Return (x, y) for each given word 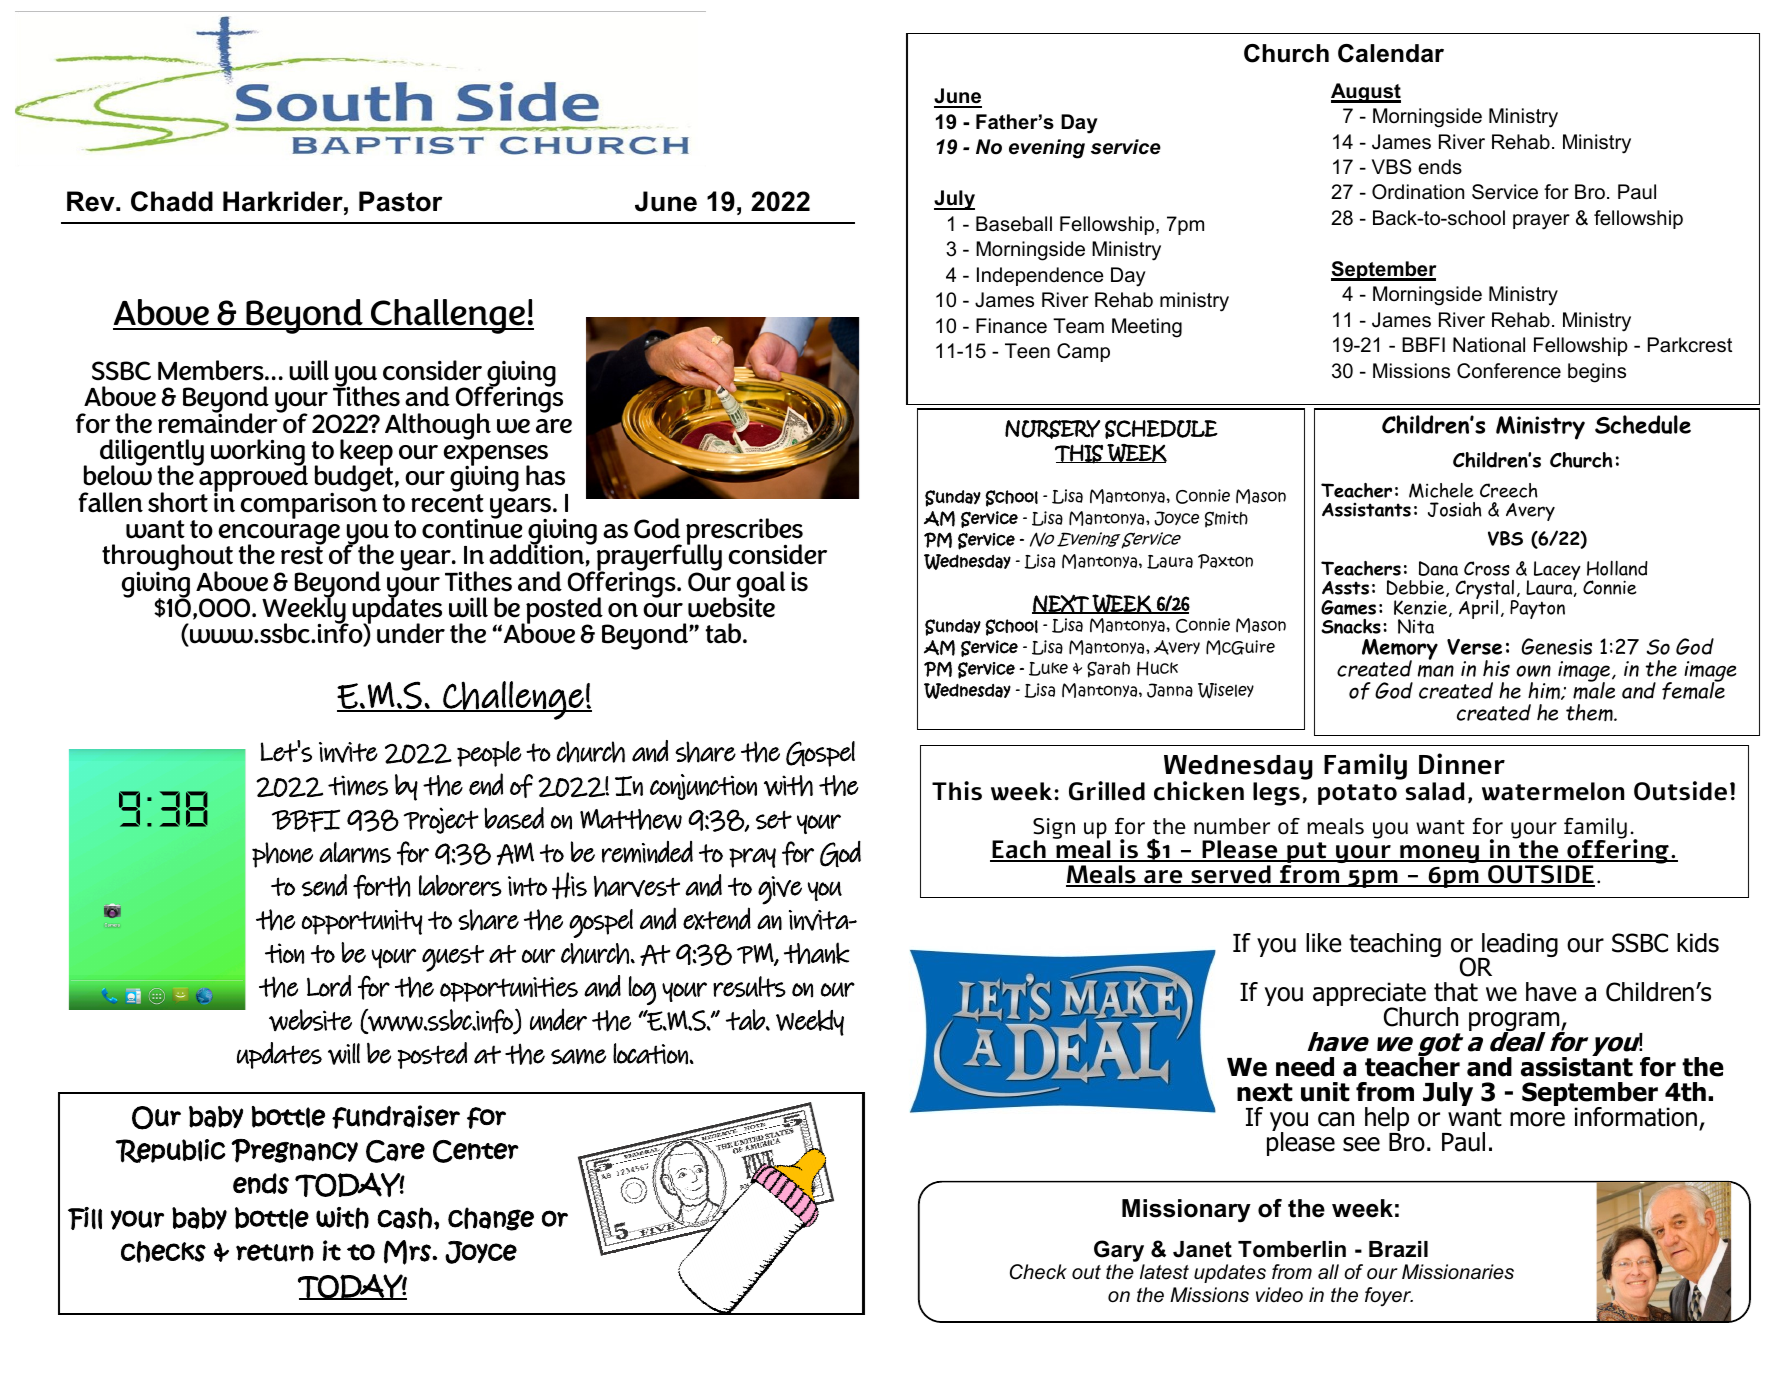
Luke (1048, 669)
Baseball (1014, 224)
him (1545, 691)
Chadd (172, 201)
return (275, 1253)
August (1366, 93)
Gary (1119, 1251)
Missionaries (1458, 1272)
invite (348, 752)
